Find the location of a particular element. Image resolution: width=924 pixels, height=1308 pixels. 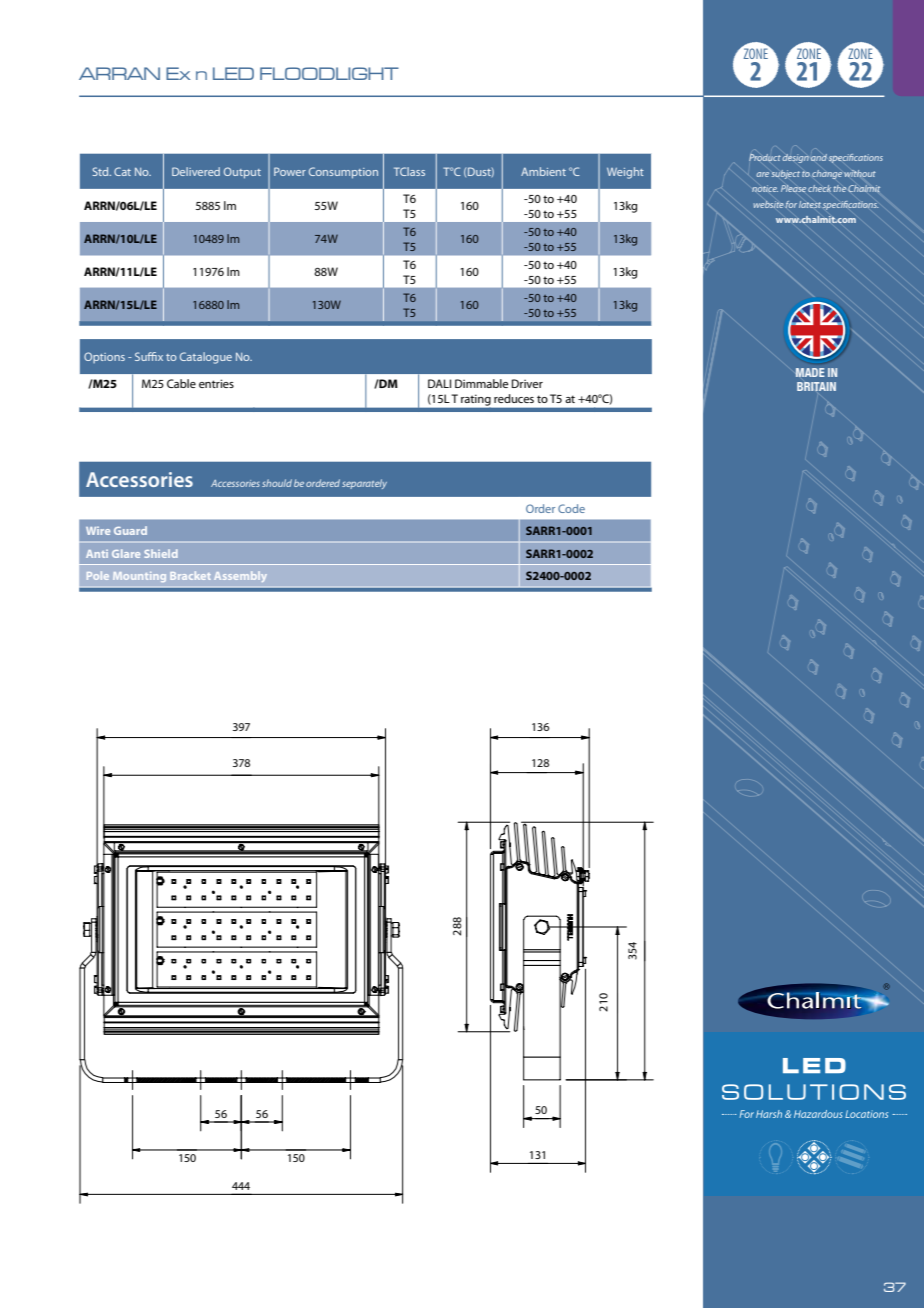

Product is located at coordinates (765, 157).
